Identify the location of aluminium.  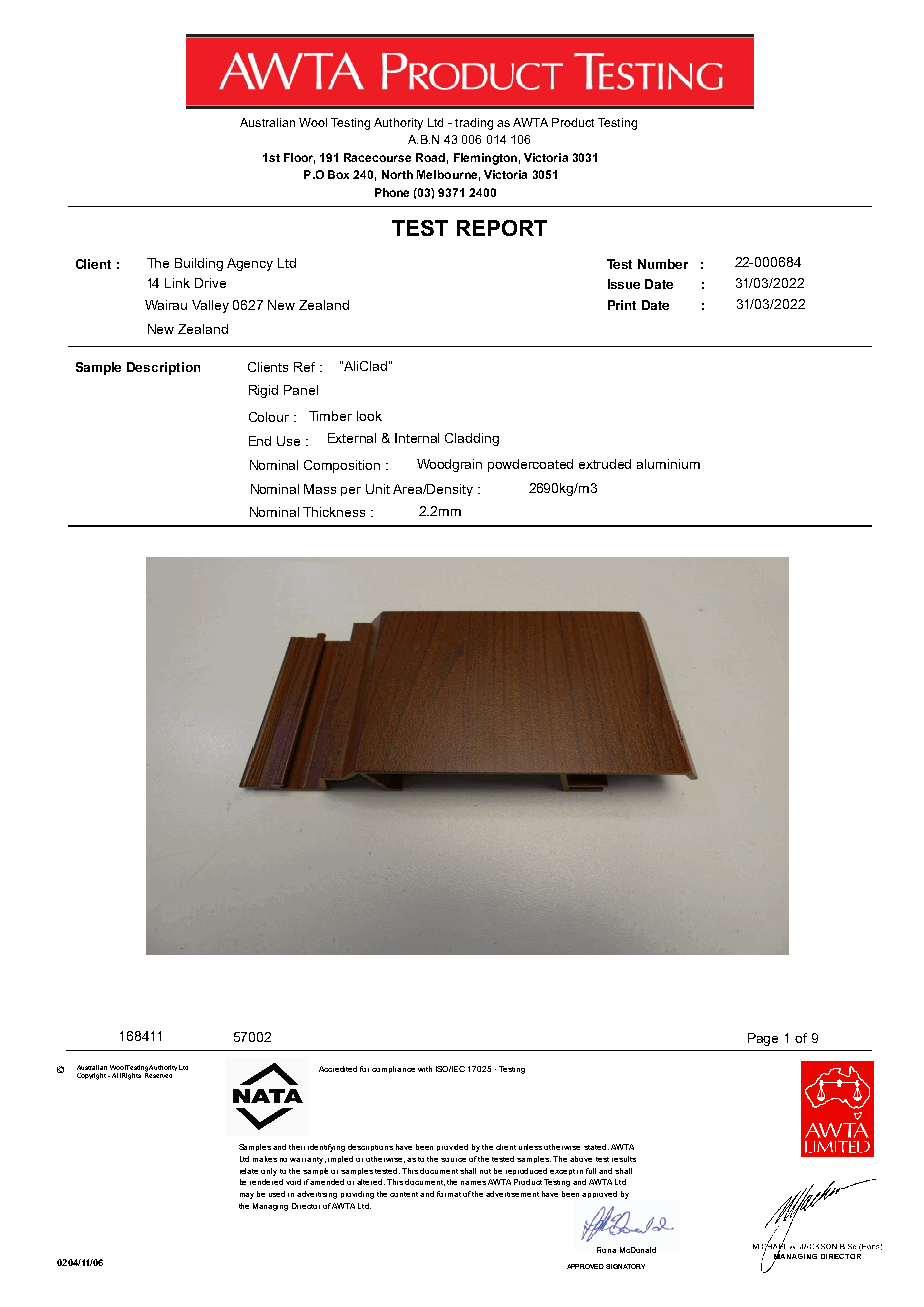
(668, 464).
